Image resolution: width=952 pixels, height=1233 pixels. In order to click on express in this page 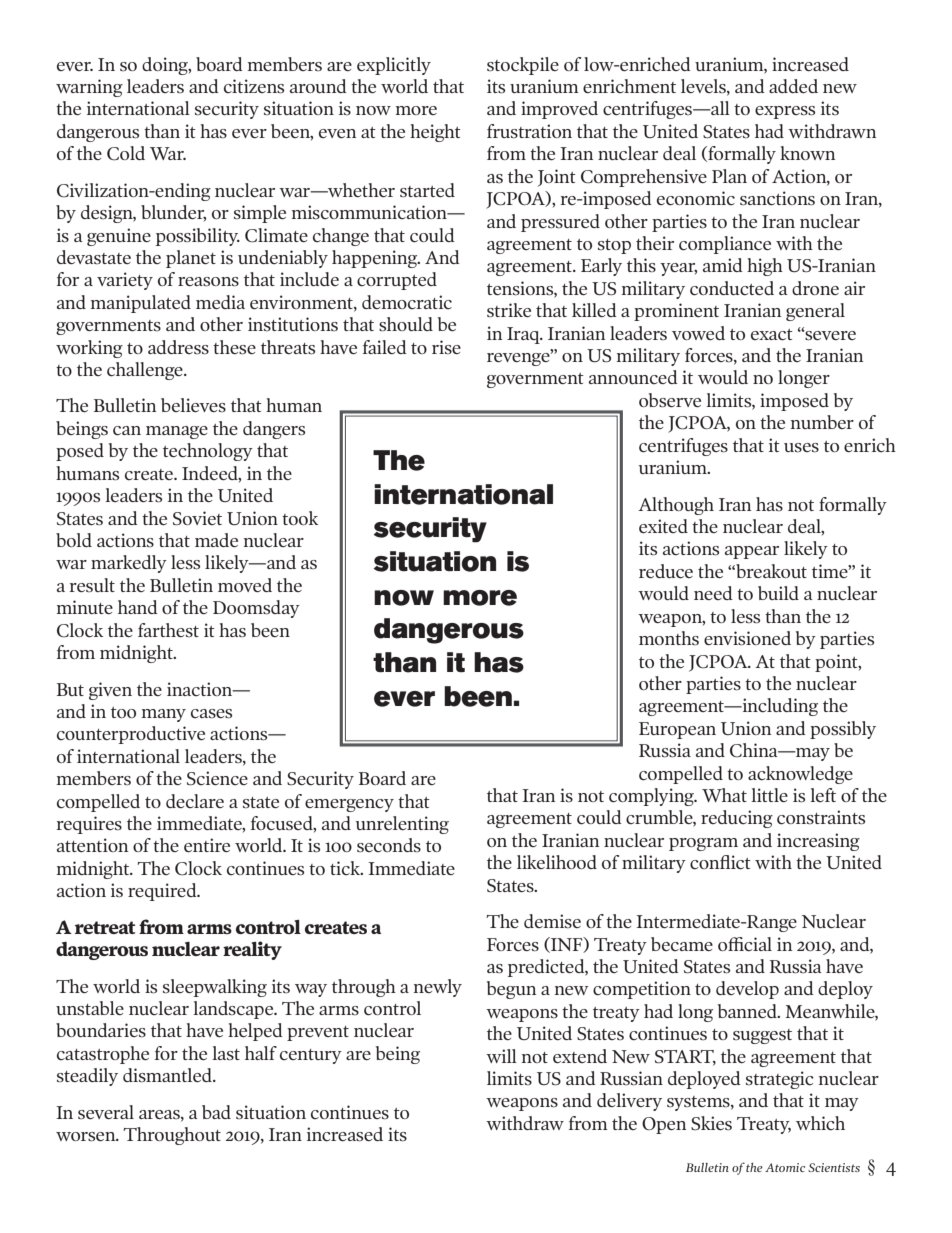, I will do `click(785, 112)`.
